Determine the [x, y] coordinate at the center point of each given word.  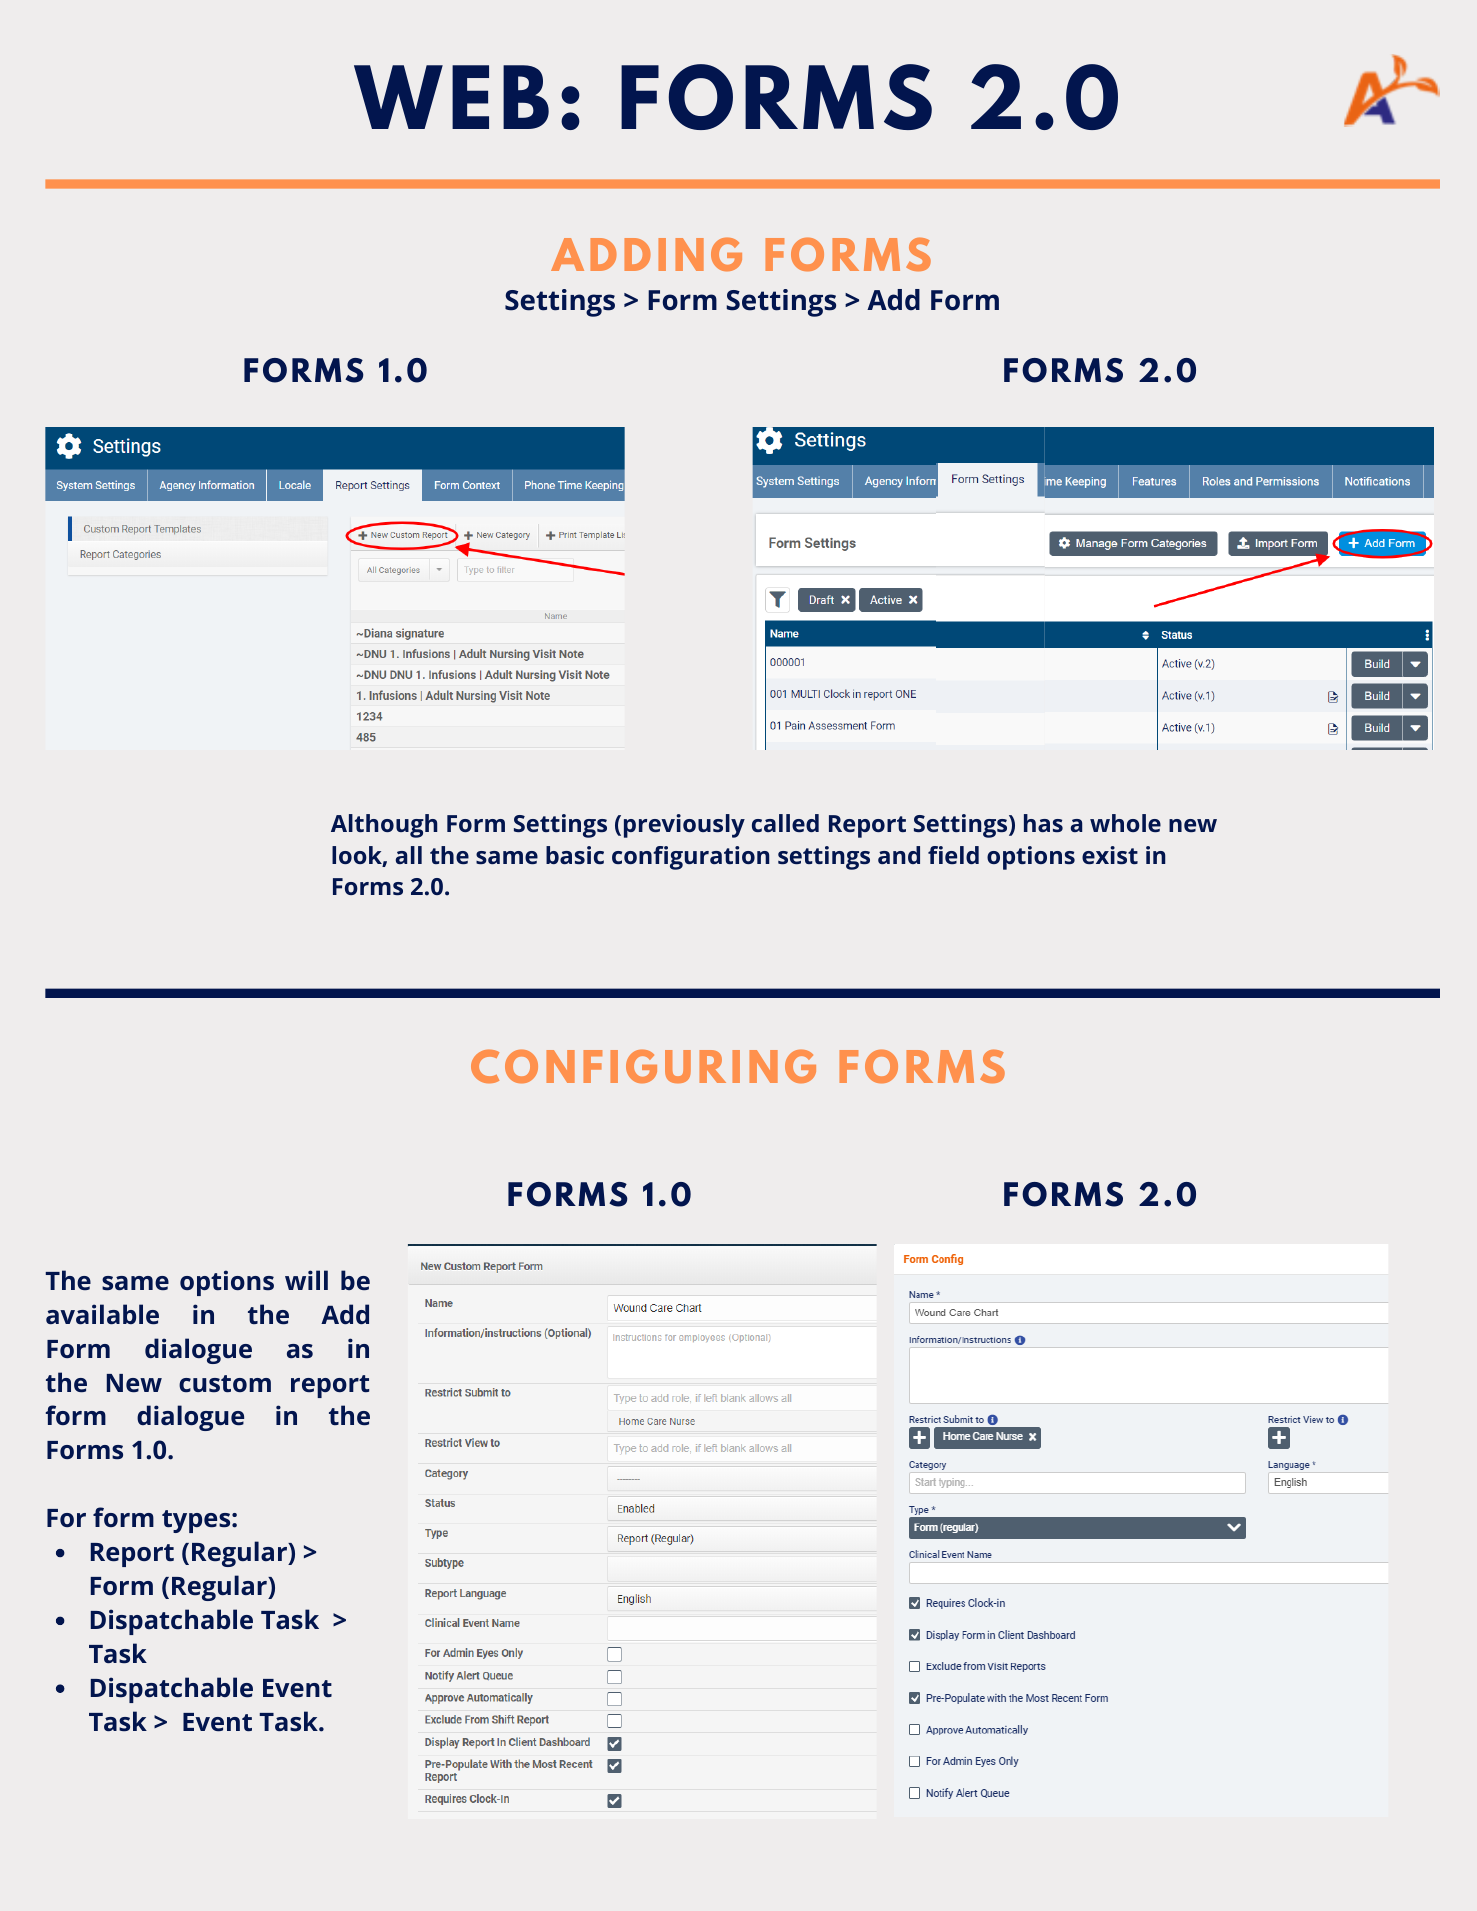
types [196, 1521]
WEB [451, 97]
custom [225, 1383]
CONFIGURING [643, 1066]
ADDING [646, 254]
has [1043, 823]
